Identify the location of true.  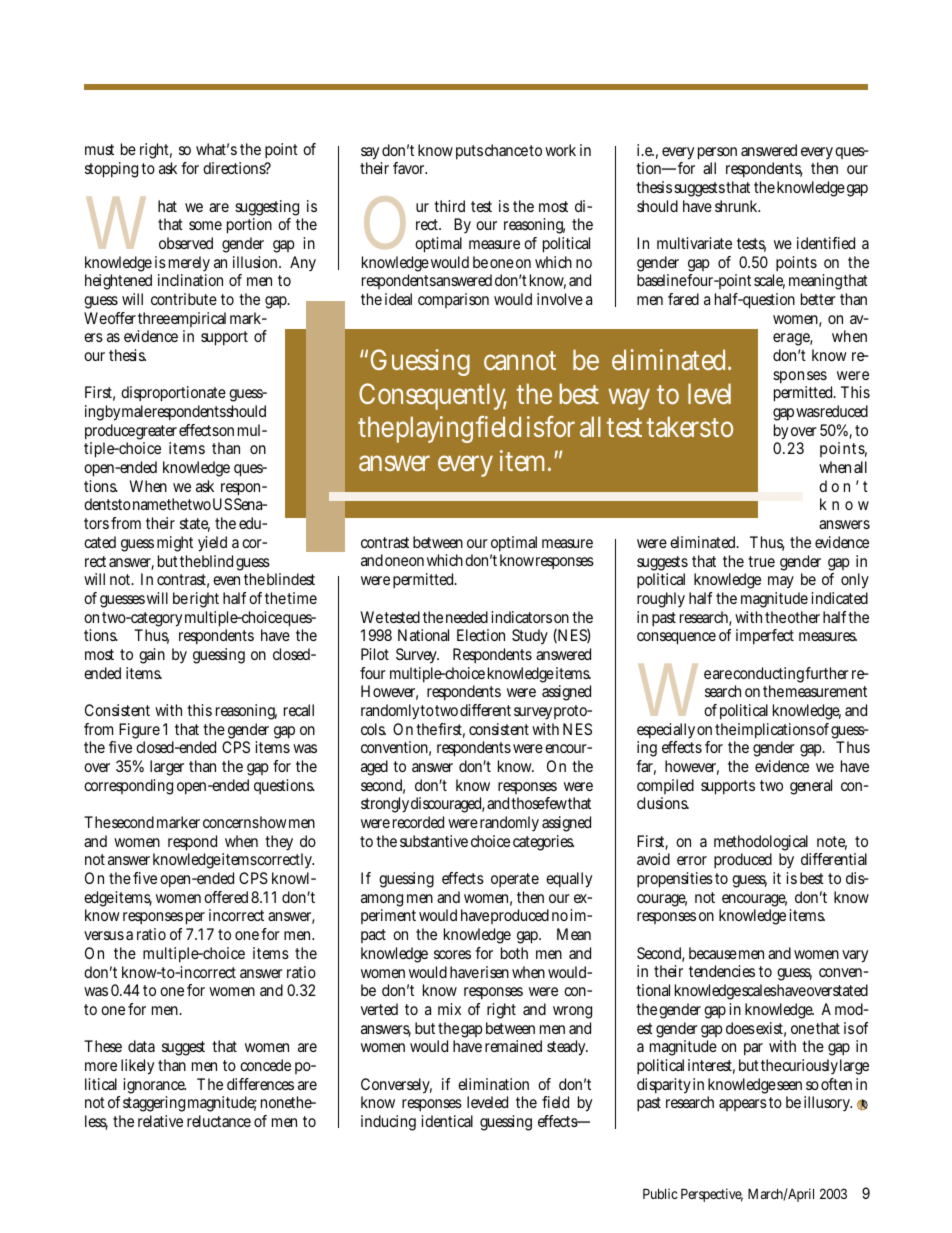
(761, 561).
